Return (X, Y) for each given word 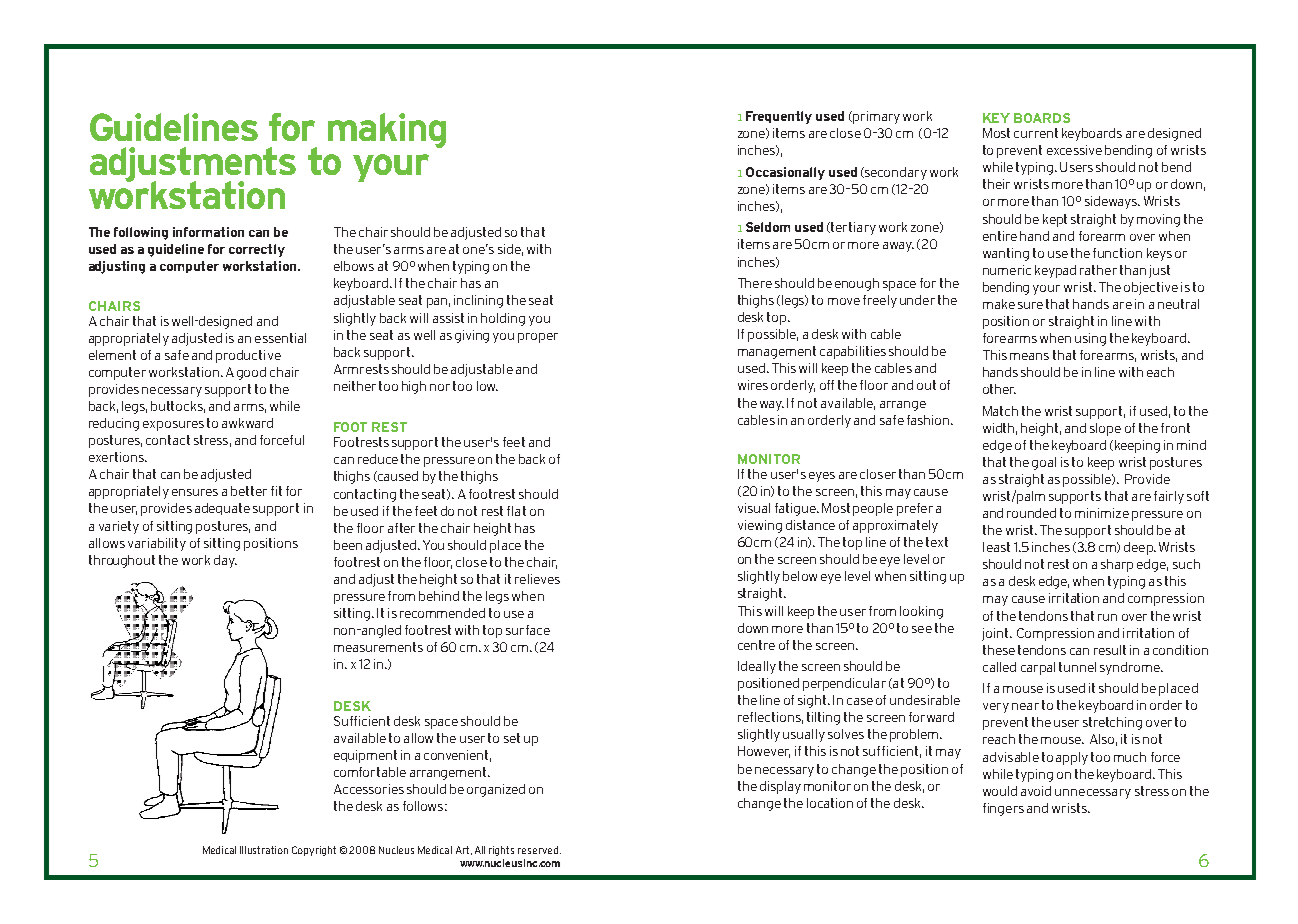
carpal (1038, 668)
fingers (1003, 809)
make (999, 304)
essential (280, 338)
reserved (538, 850)
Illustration (264, 850)
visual (754, 508)
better (249, 491)
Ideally (757, 667)
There (755, 283)
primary (876, 117)
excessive (1074, 150)
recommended (442, 613)
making (387, 130)
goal (1044, 463)
